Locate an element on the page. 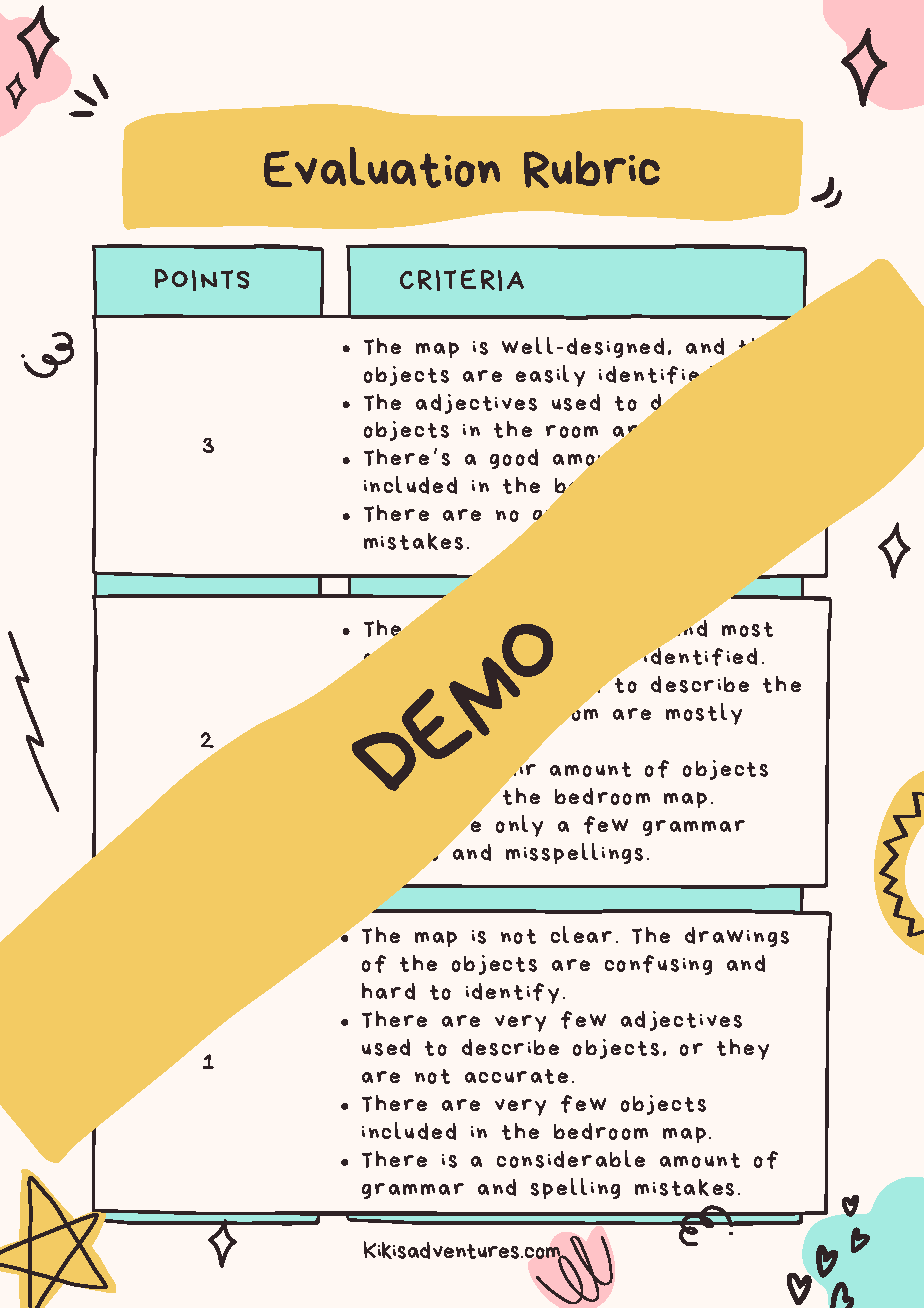 This image has height=1308, width=924. CRITERIA is located at coordinates (462, 280).
